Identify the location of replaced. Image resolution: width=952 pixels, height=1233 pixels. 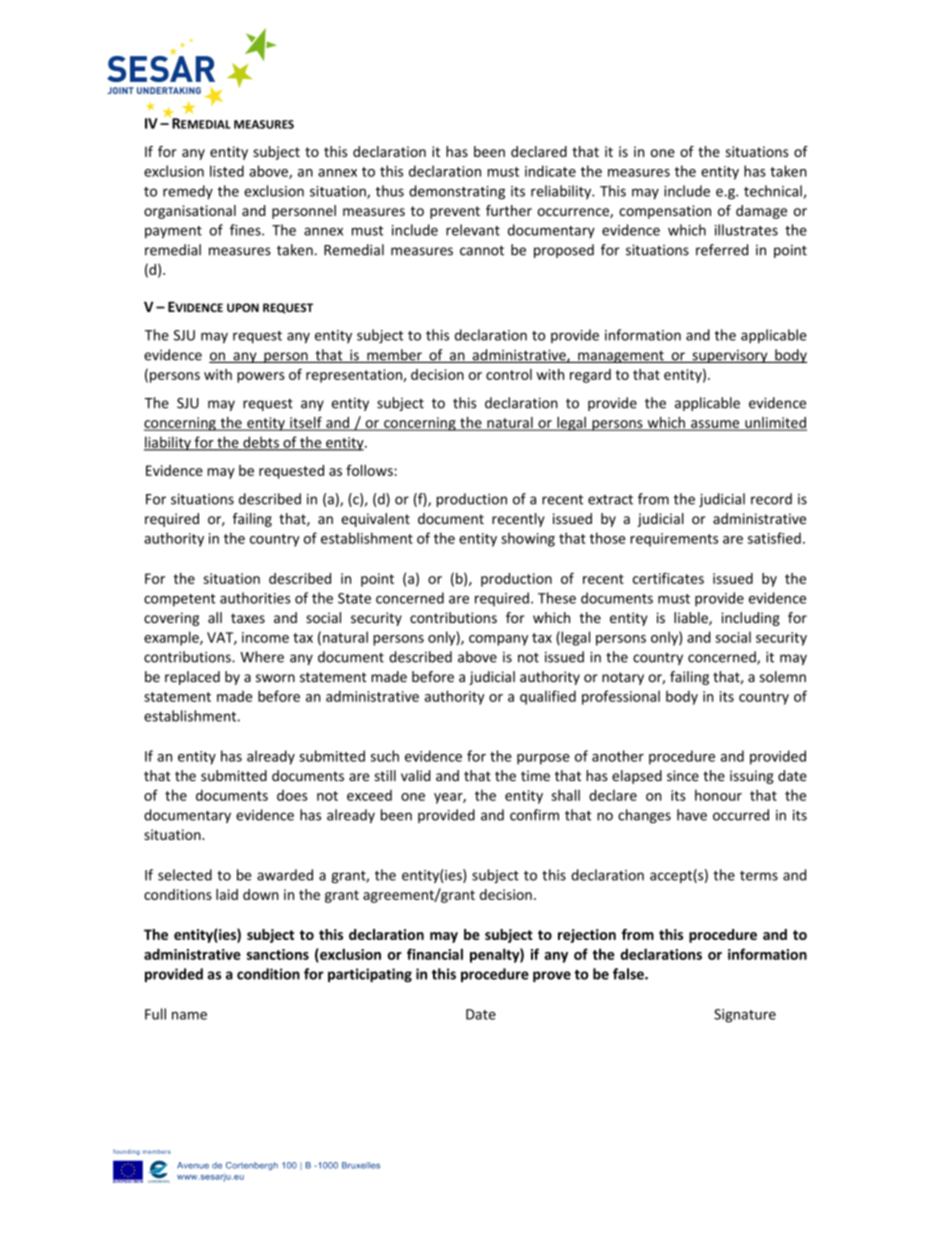
(192, 678).
